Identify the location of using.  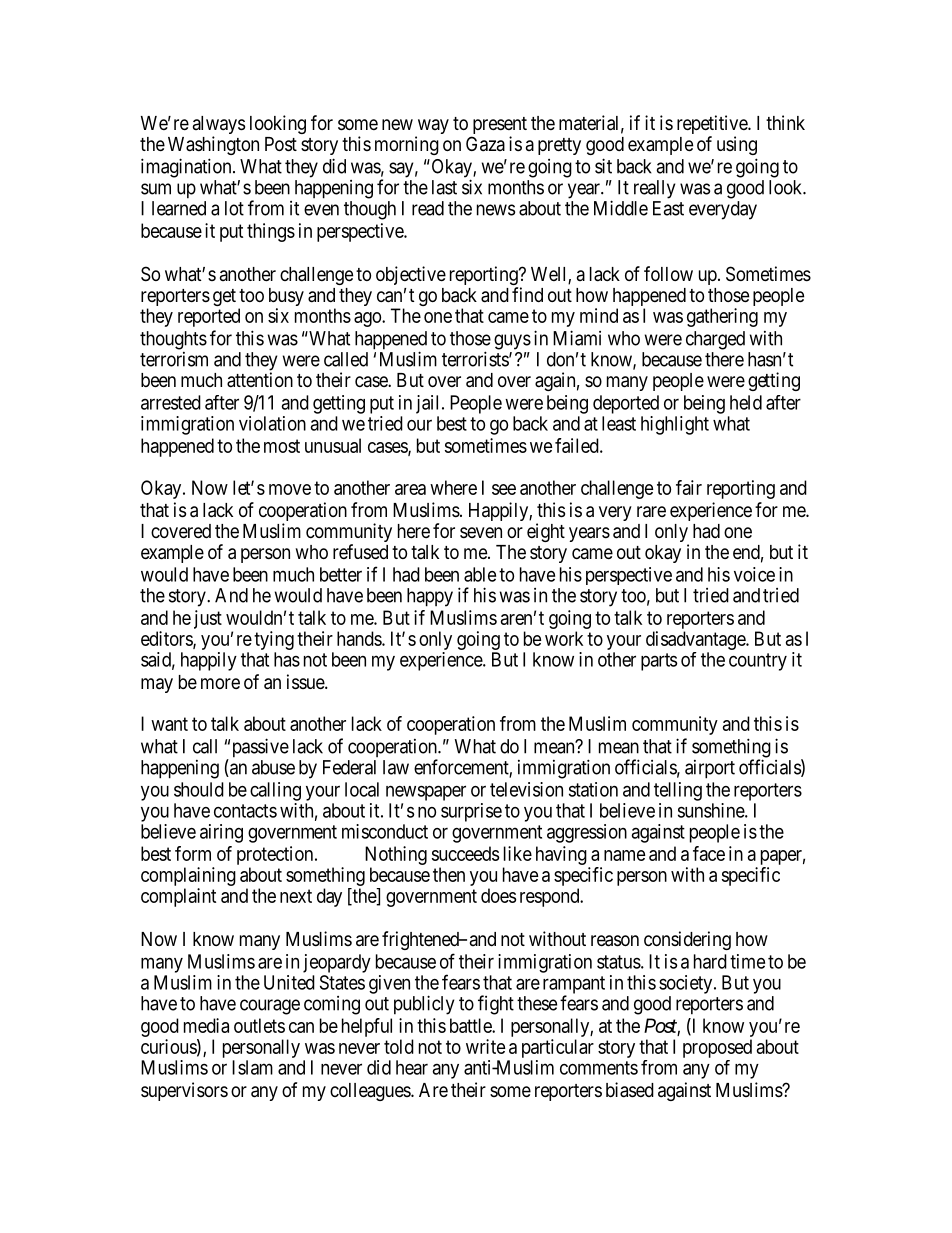
(737, 145).
